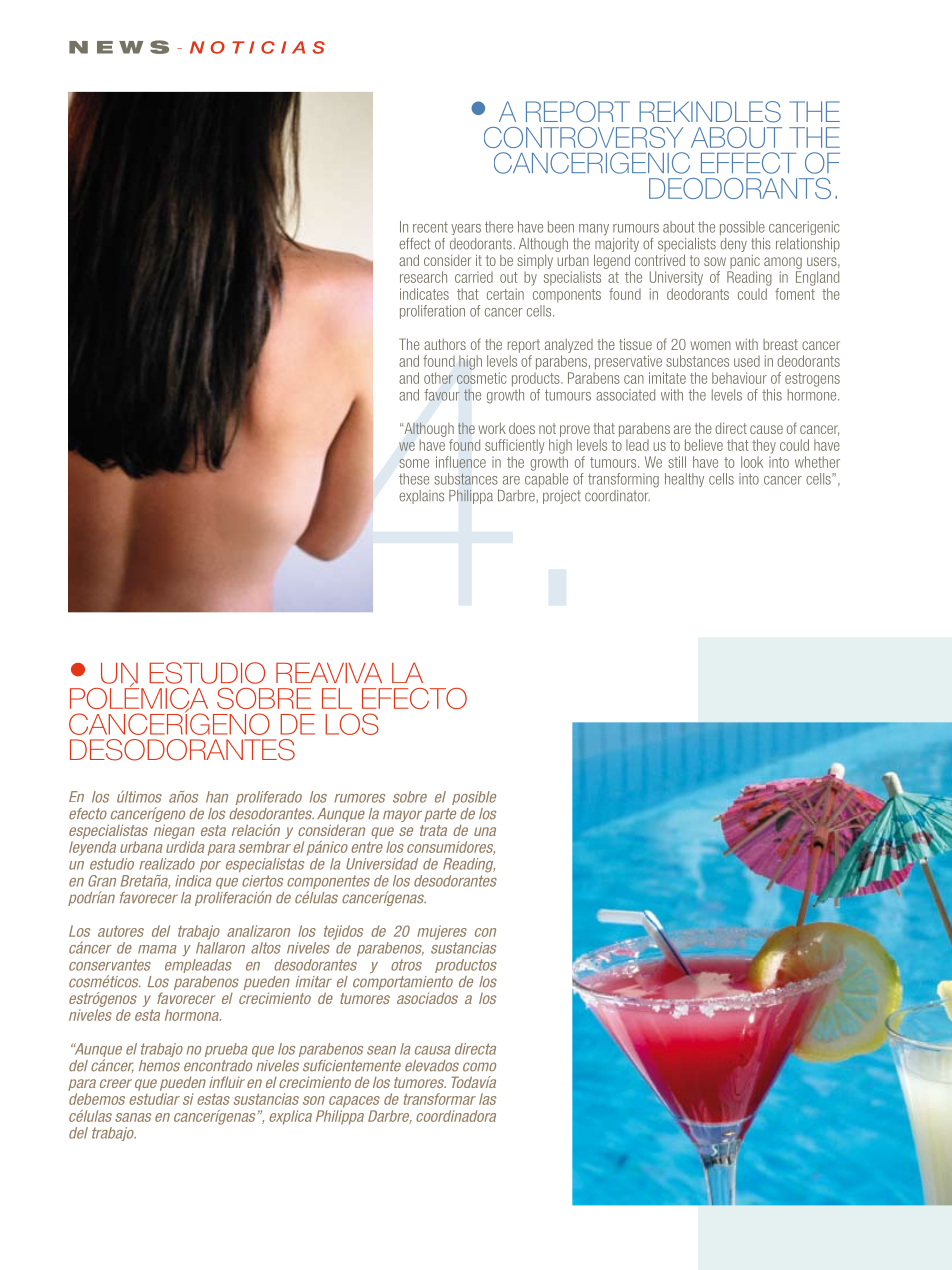 This screenshot has width=952, height=1270. I want to click on como, so click(479, 1067).
